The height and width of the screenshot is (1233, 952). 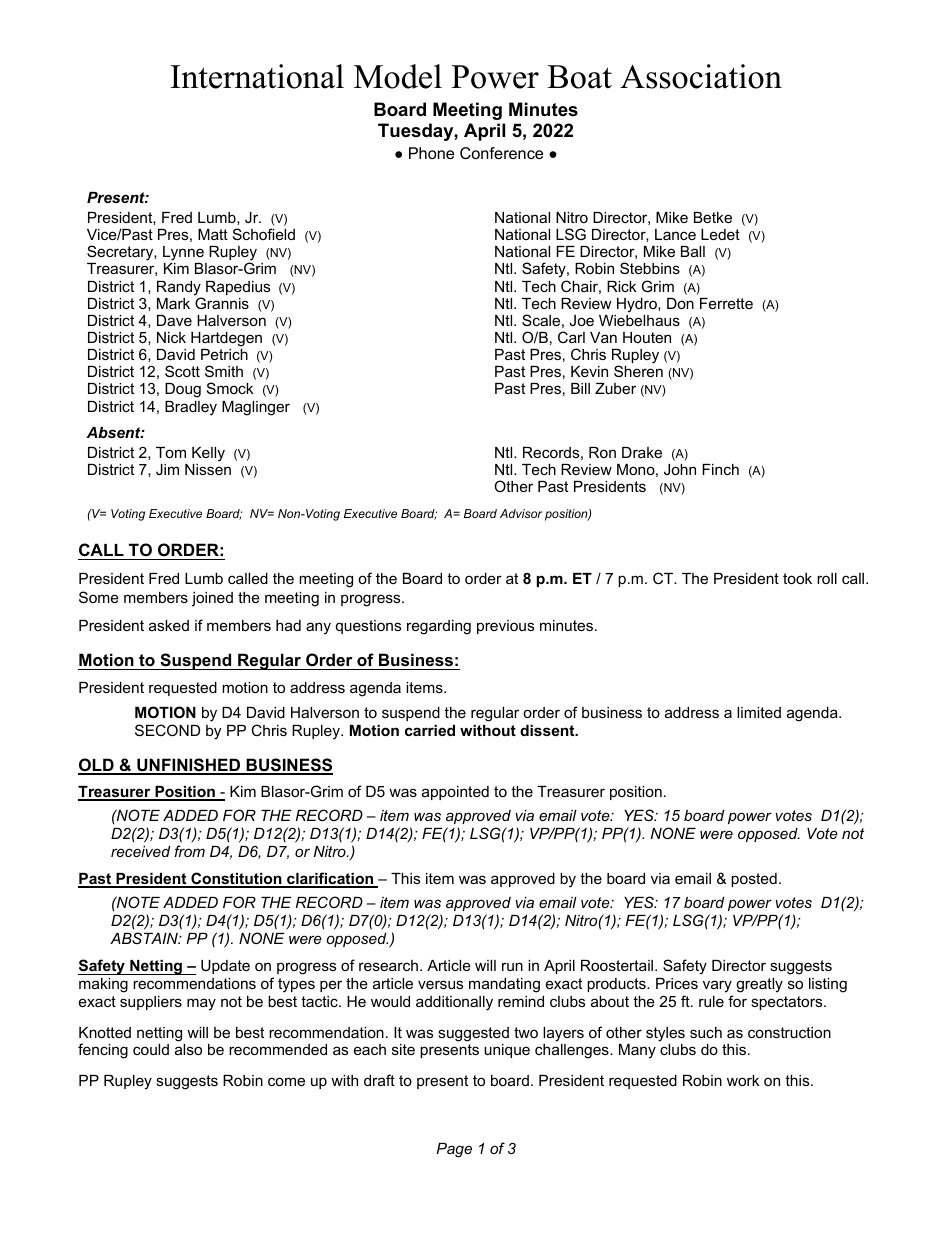 I want to click on work, so click(x=743, y=1080).
